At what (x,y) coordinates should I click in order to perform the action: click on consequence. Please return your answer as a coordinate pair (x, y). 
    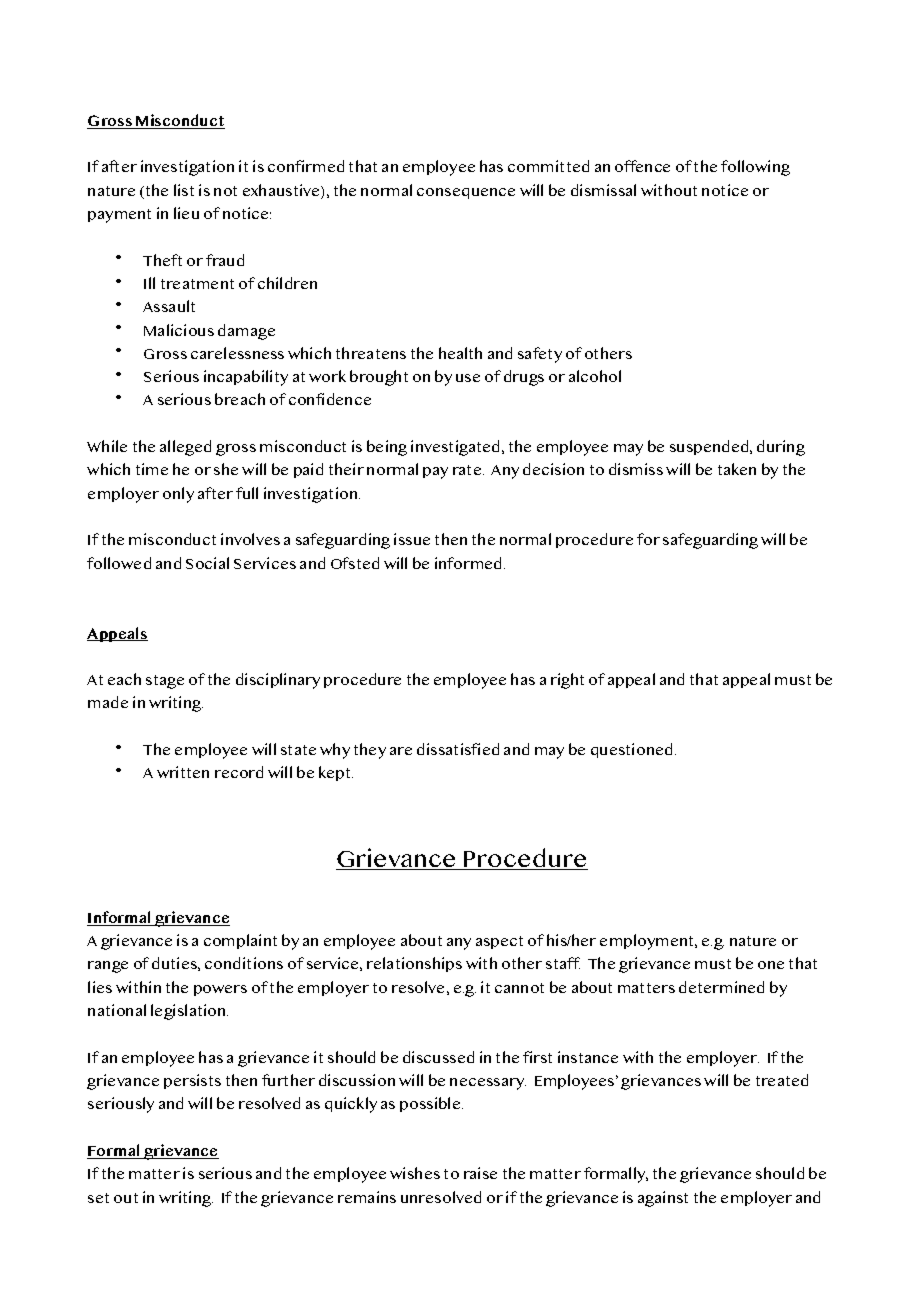
    Looking at the image, I should click on (466, 193).
